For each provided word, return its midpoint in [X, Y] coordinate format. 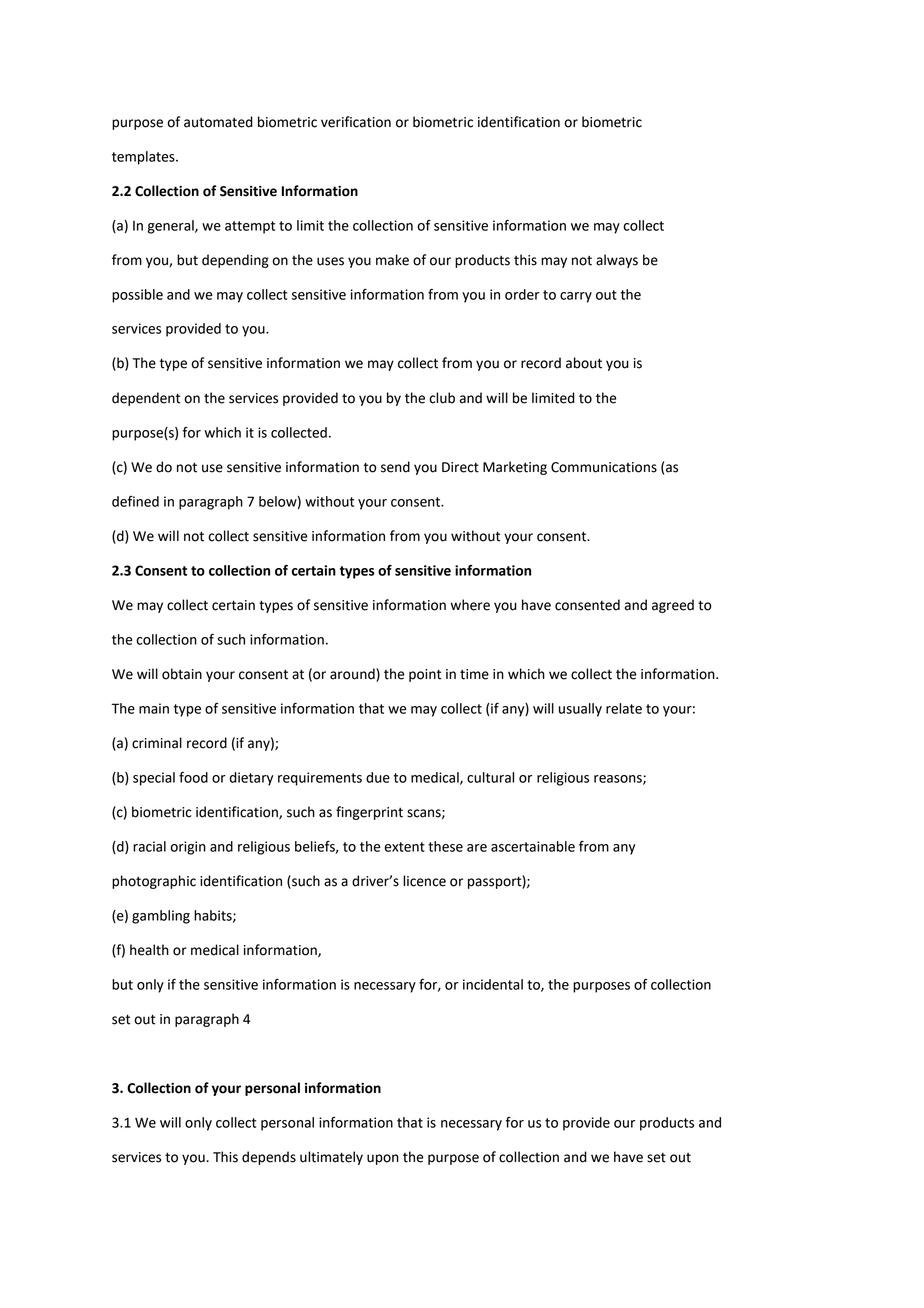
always [617, 261]
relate [624, 708]
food [193, 777]
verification [356, 122]
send [395, 467]
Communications [604, 467]
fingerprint [369, 813]
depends [269, 1158]
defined [135, 501]
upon [383, 1159]
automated [218, 122]
